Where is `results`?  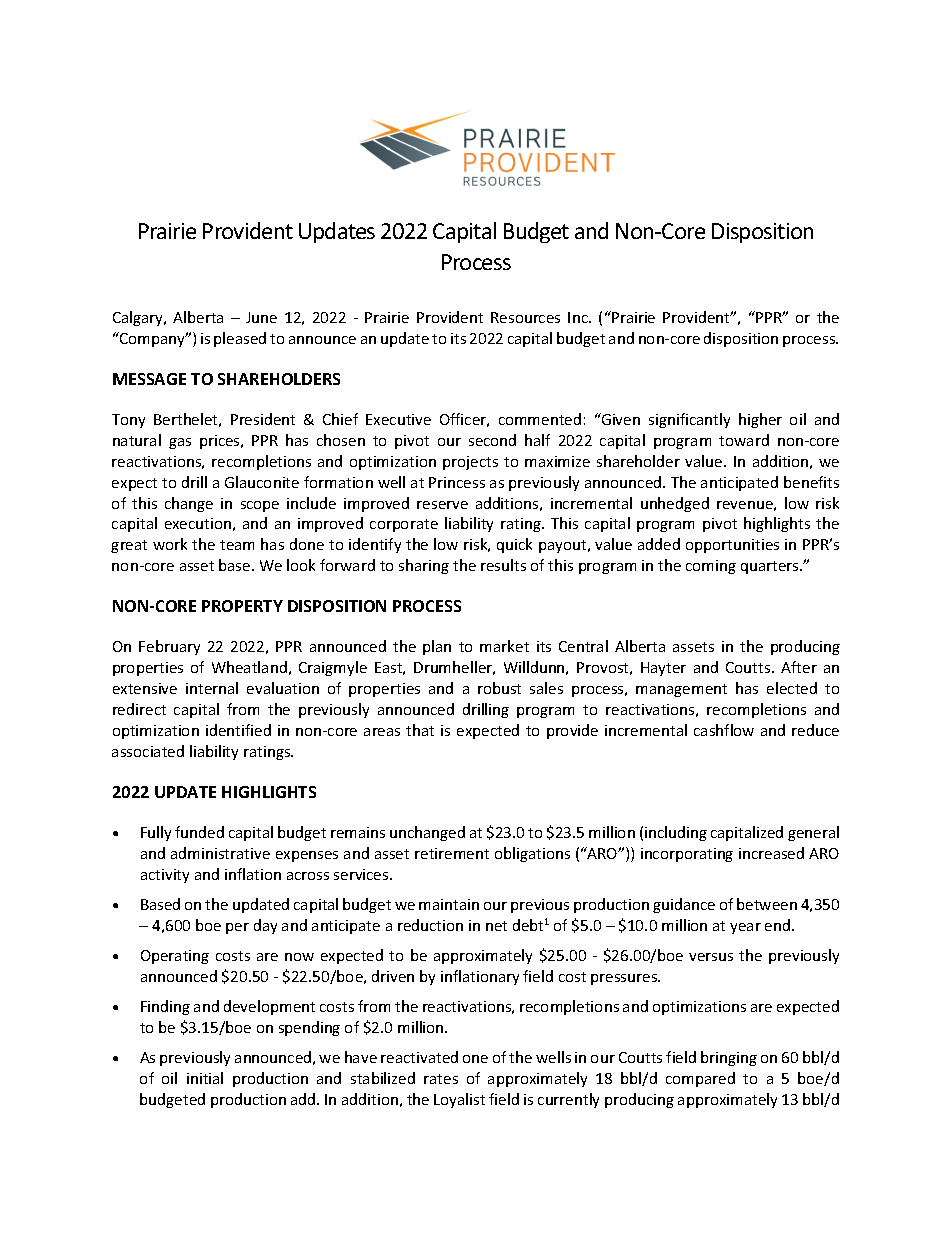 results is located at coordinates (503, 565).
